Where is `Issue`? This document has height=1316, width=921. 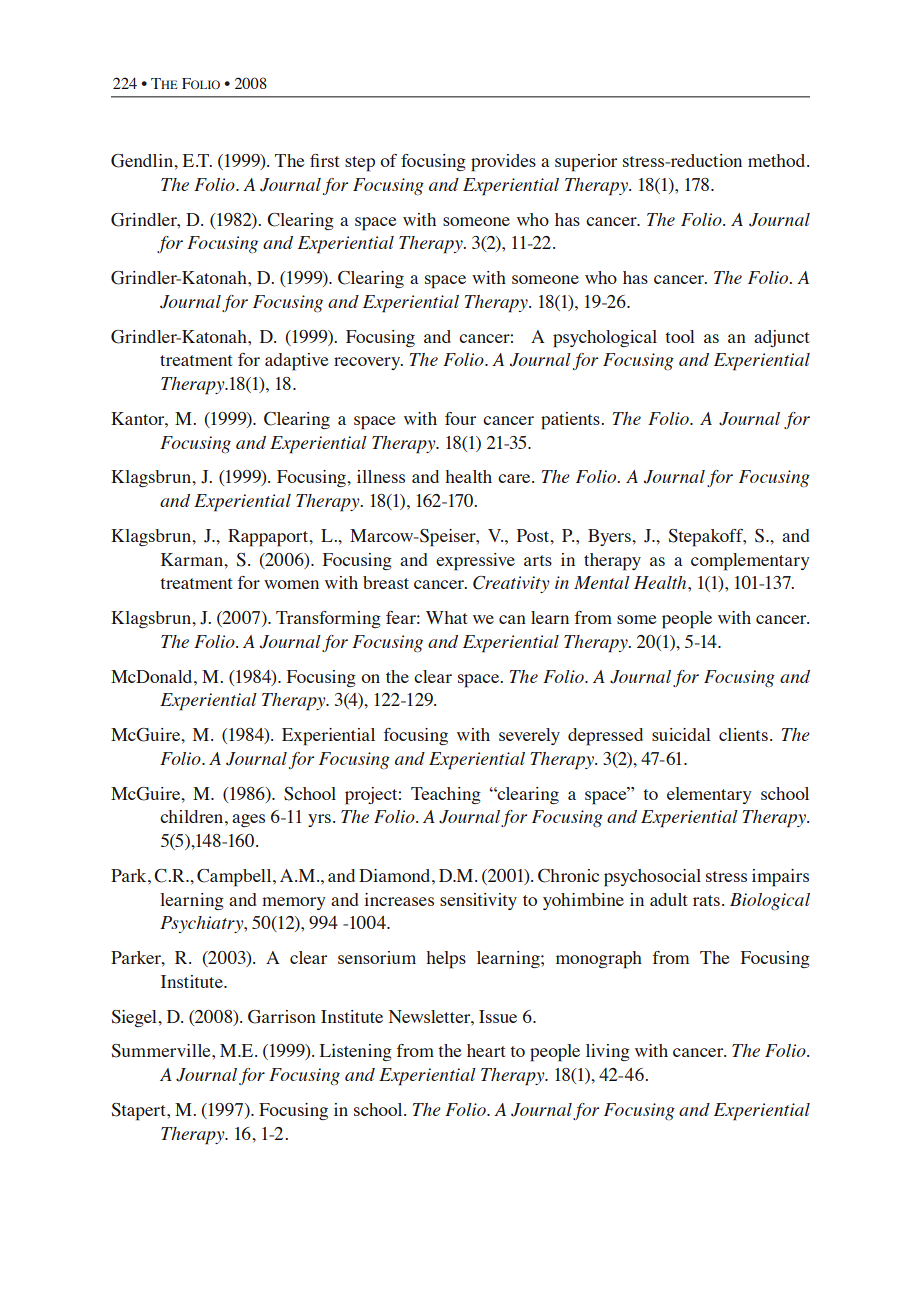 Issue is located at coordinates (498, 1016).
